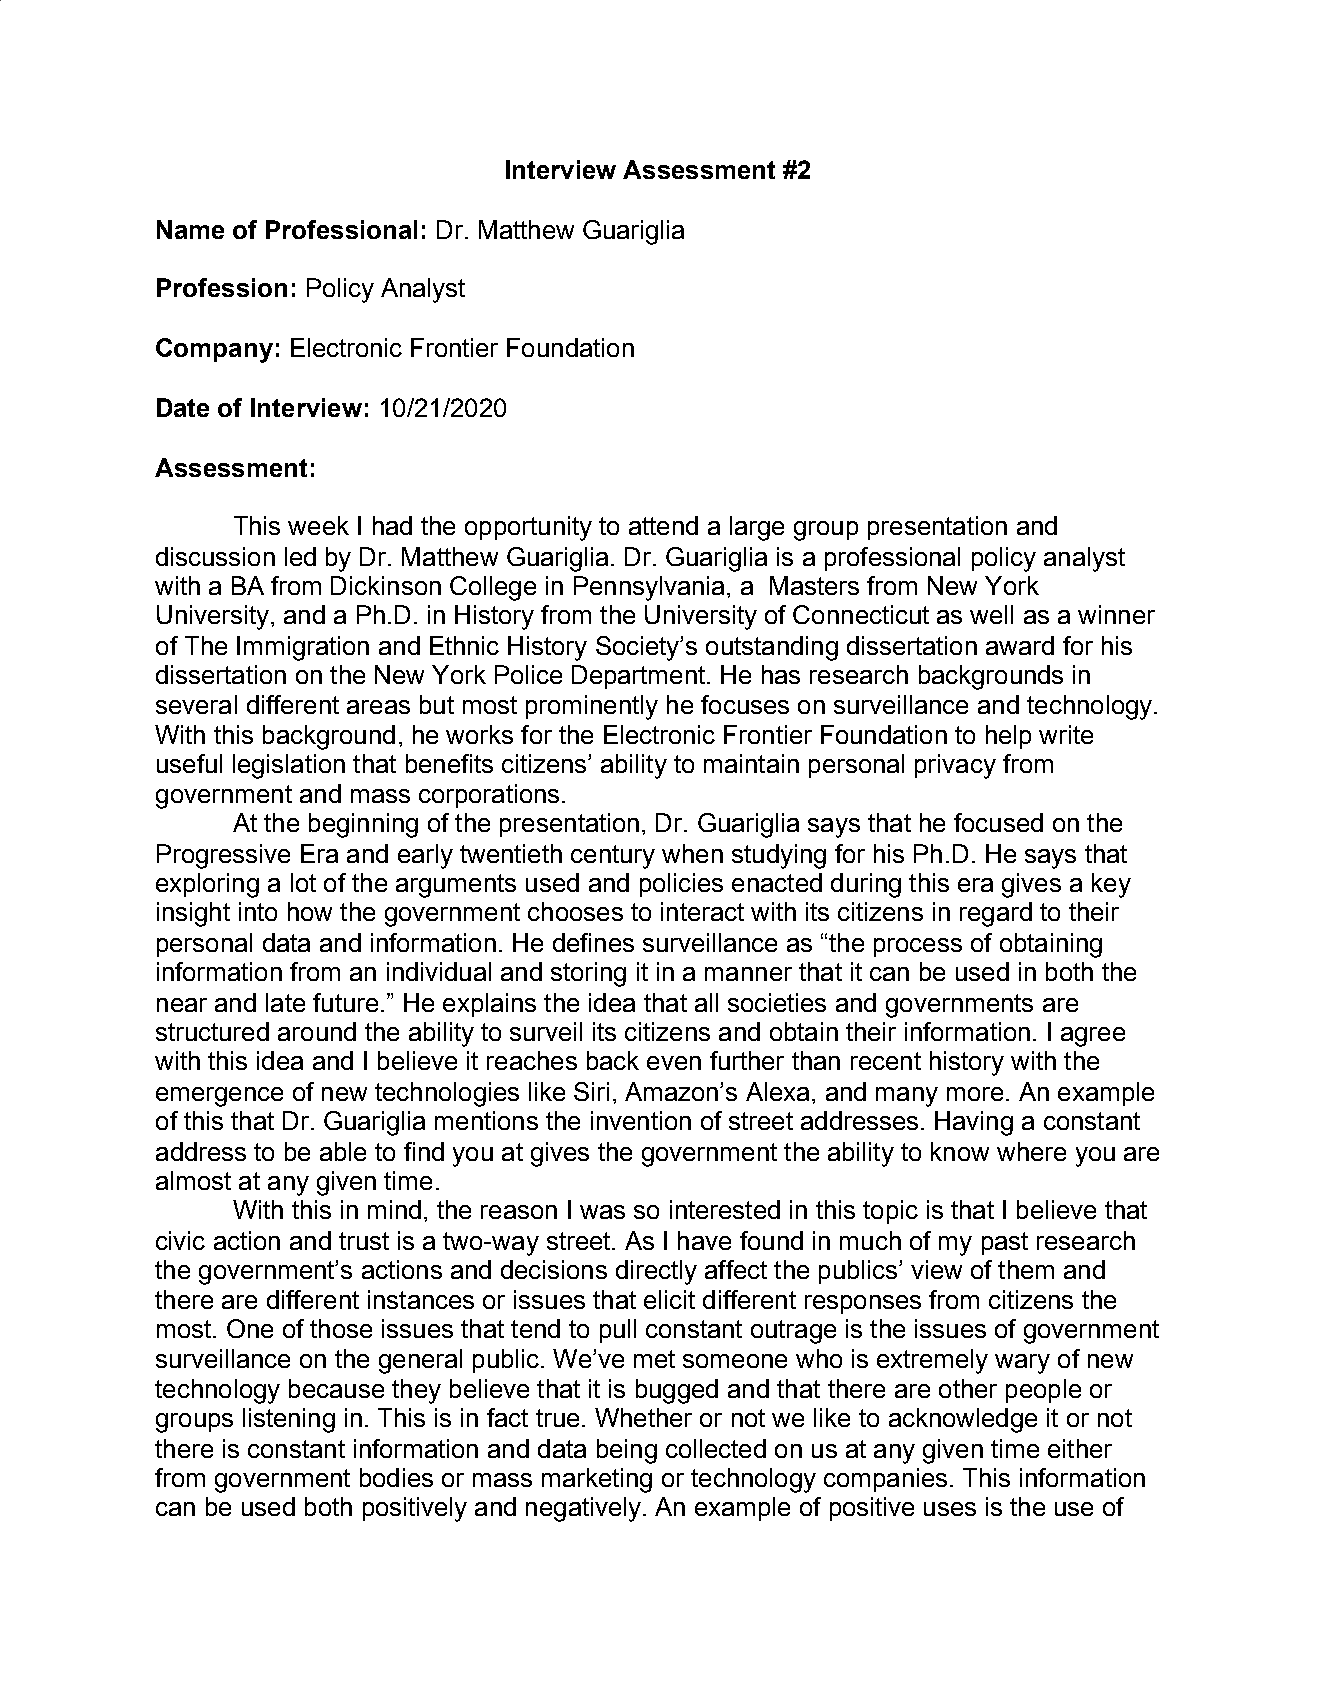 The width and height of the screenshot is (1319, 1707). Describe the element at coordinates (757, 528) in the screenshot. I see `large` at that location.
